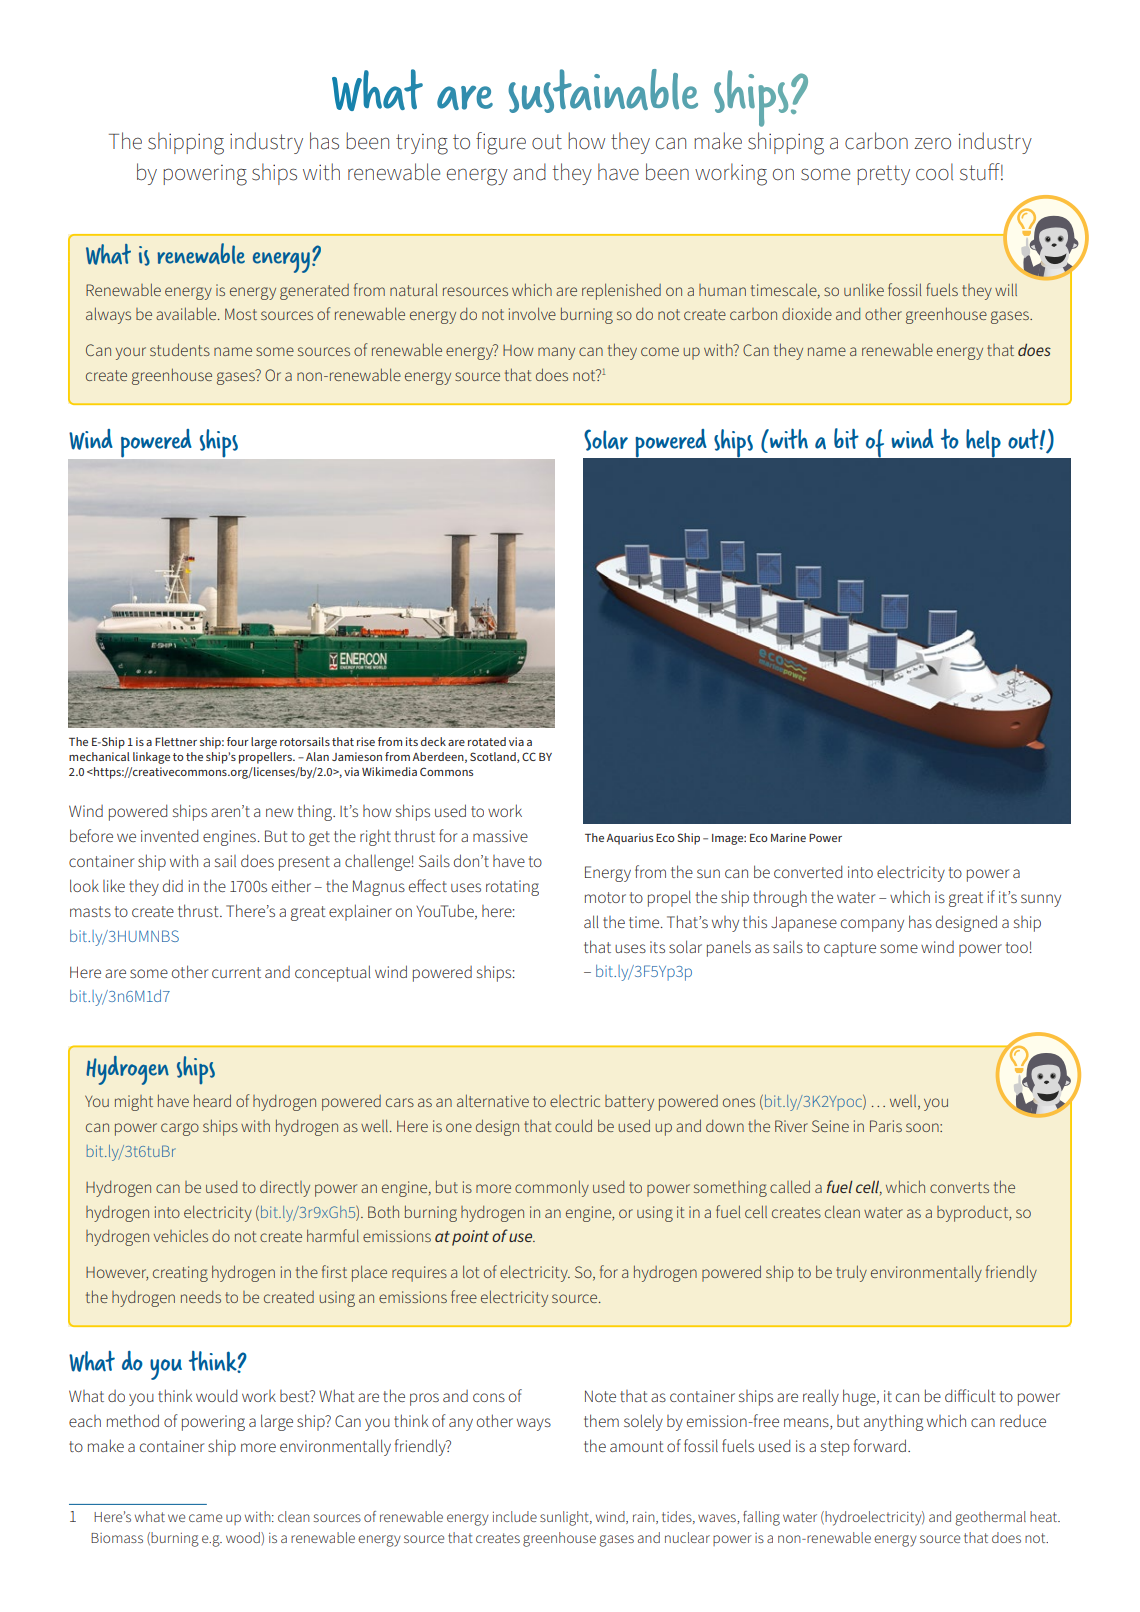  What do you see at coordinates (422, 144) in the document?
I see `trying` at bounding box center [422, 144].
